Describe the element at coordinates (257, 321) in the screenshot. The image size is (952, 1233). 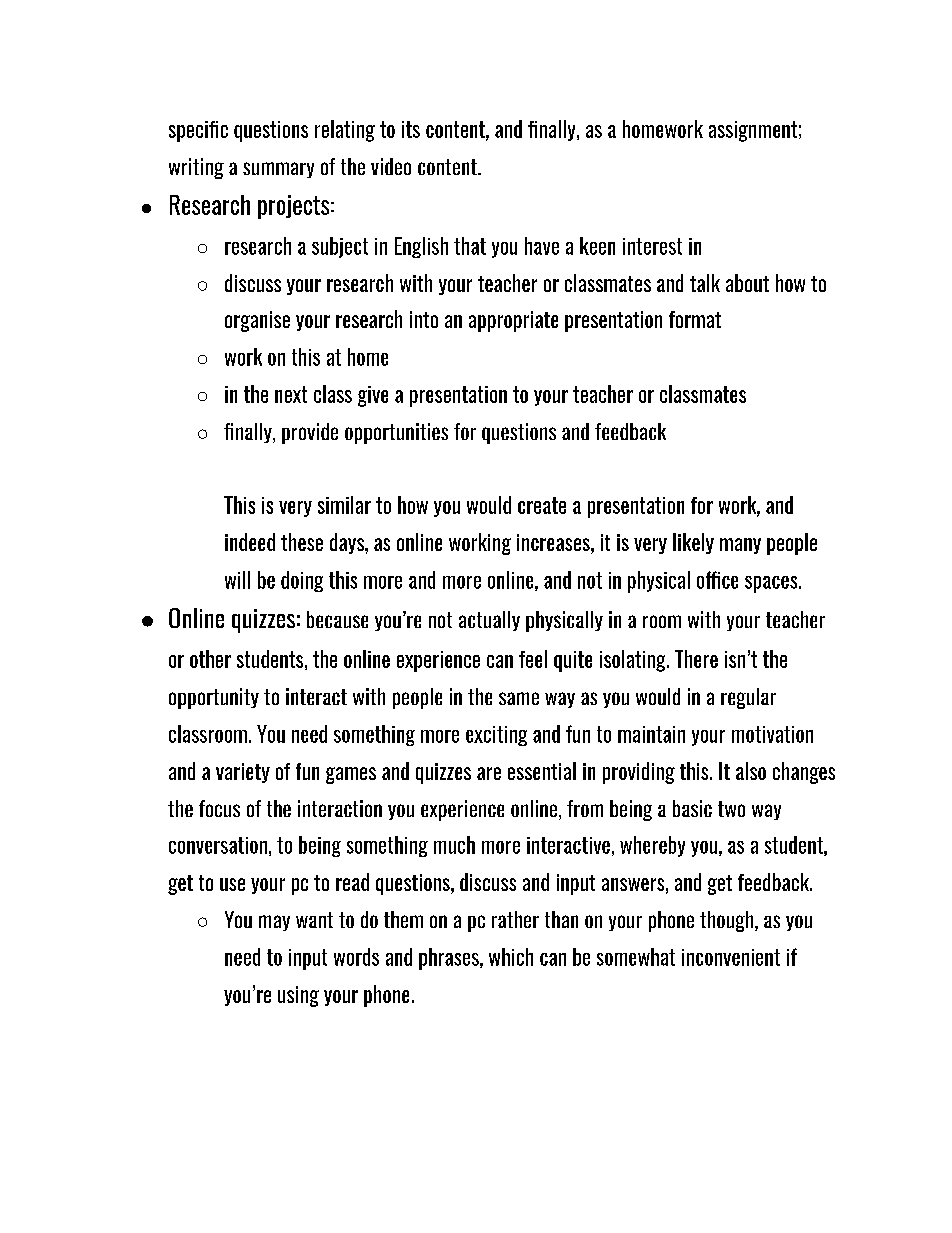
I see `organise` at that location.
